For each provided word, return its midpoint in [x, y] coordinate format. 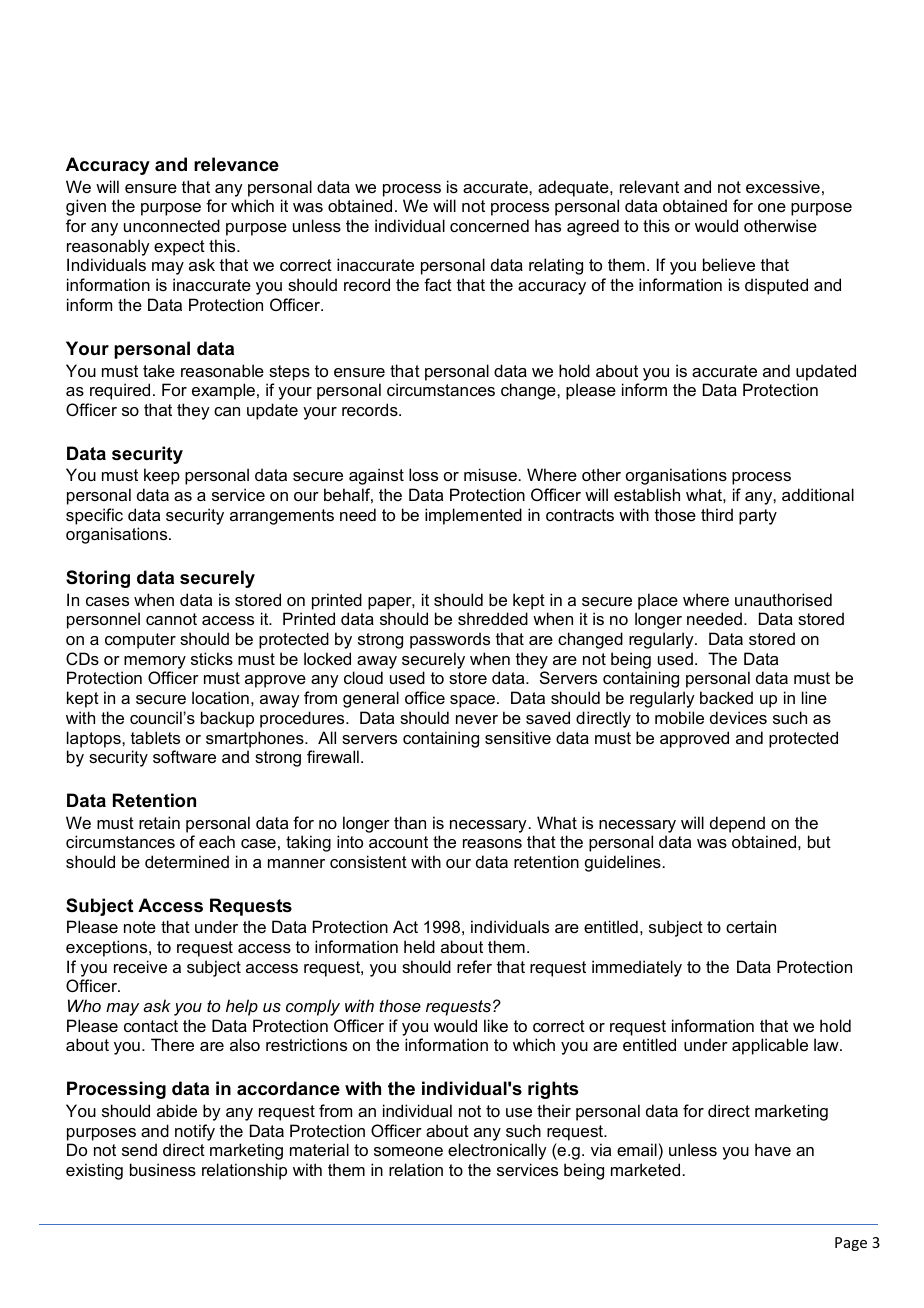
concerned [489, 225]
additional [818, 494]
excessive [783, 186]
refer [474, 966]
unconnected [172, 225]
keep [162, 476]
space [472, 701]
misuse [490, 474]
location [220, 697]
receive [140, 966]
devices [738, 717]
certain [751, 926]
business [163, 1169]
